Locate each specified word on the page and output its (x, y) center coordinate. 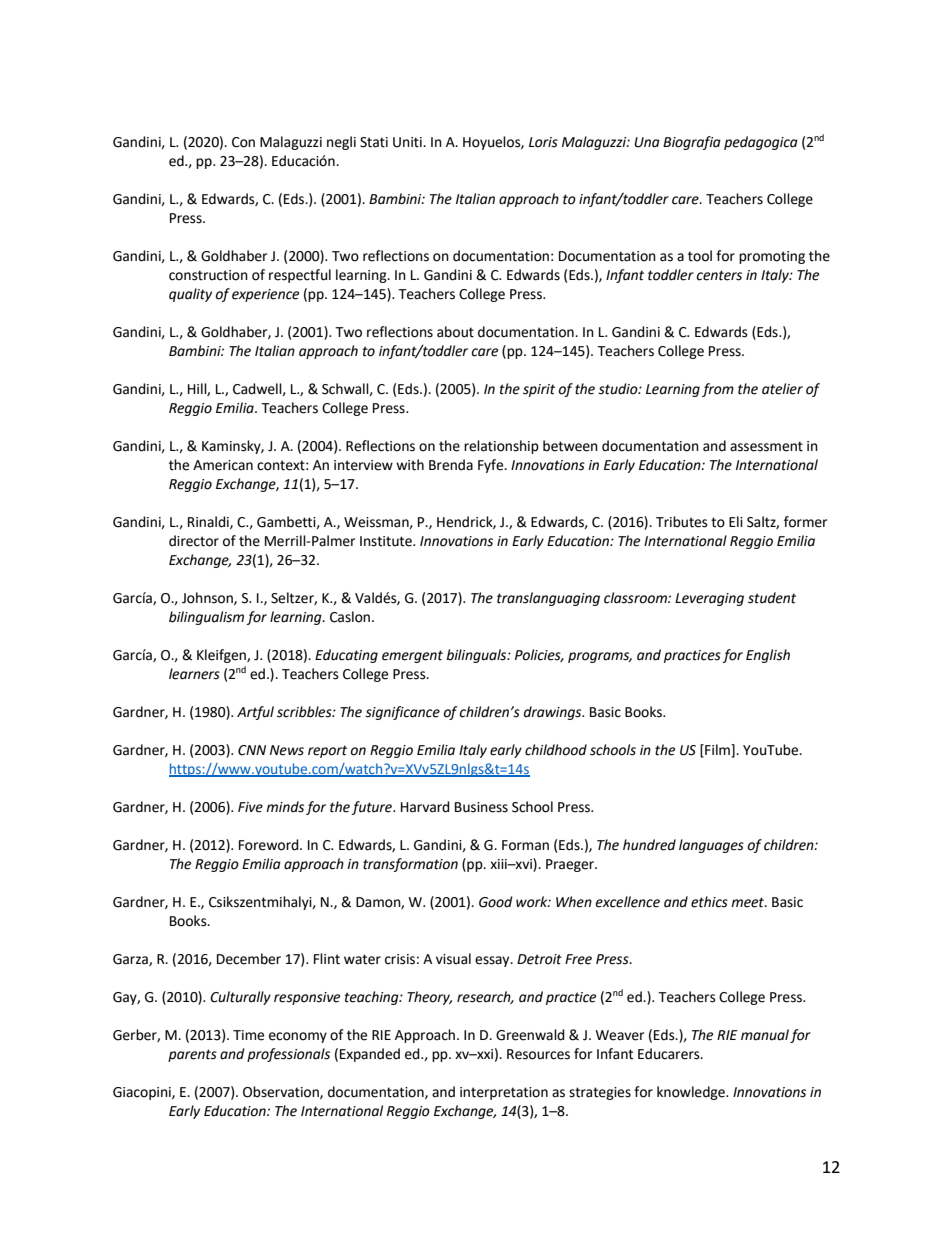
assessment (766, 446)
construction (208, 275)
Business (481, 807)
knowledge (692, 1093)
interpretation (504, 1093)
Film (717, 750)
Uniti (408, 142)
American (223, 465)
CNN (252, 750)
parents (192, 1055)
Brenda (451, 465)
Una (647, 142)
